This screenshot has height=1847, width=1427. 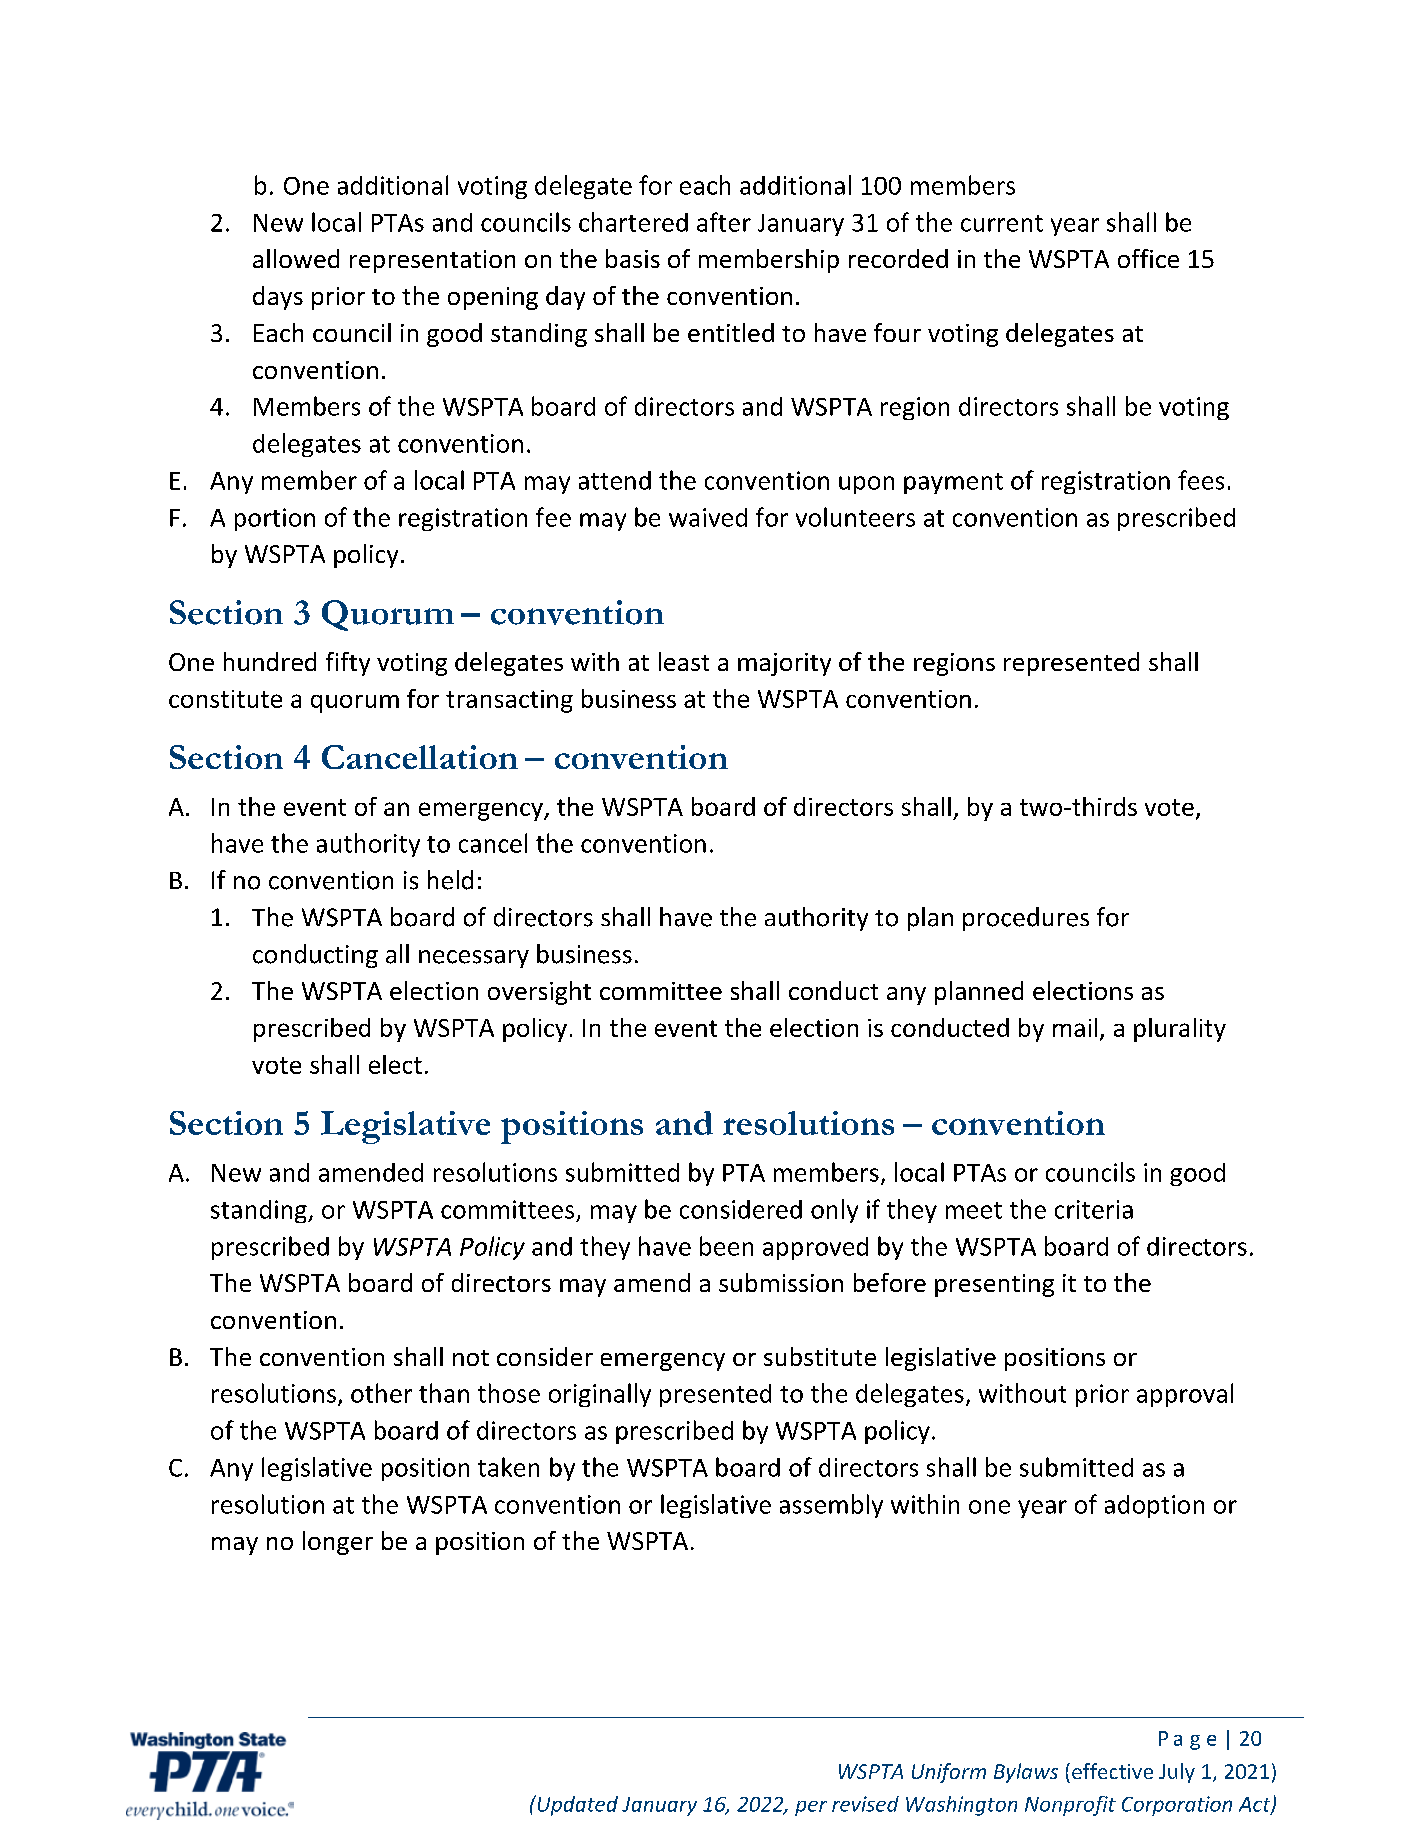 What do you see at coordinates (1148, 258) in the screenshot?
I see `office` at bounding box center [1148, 258].
